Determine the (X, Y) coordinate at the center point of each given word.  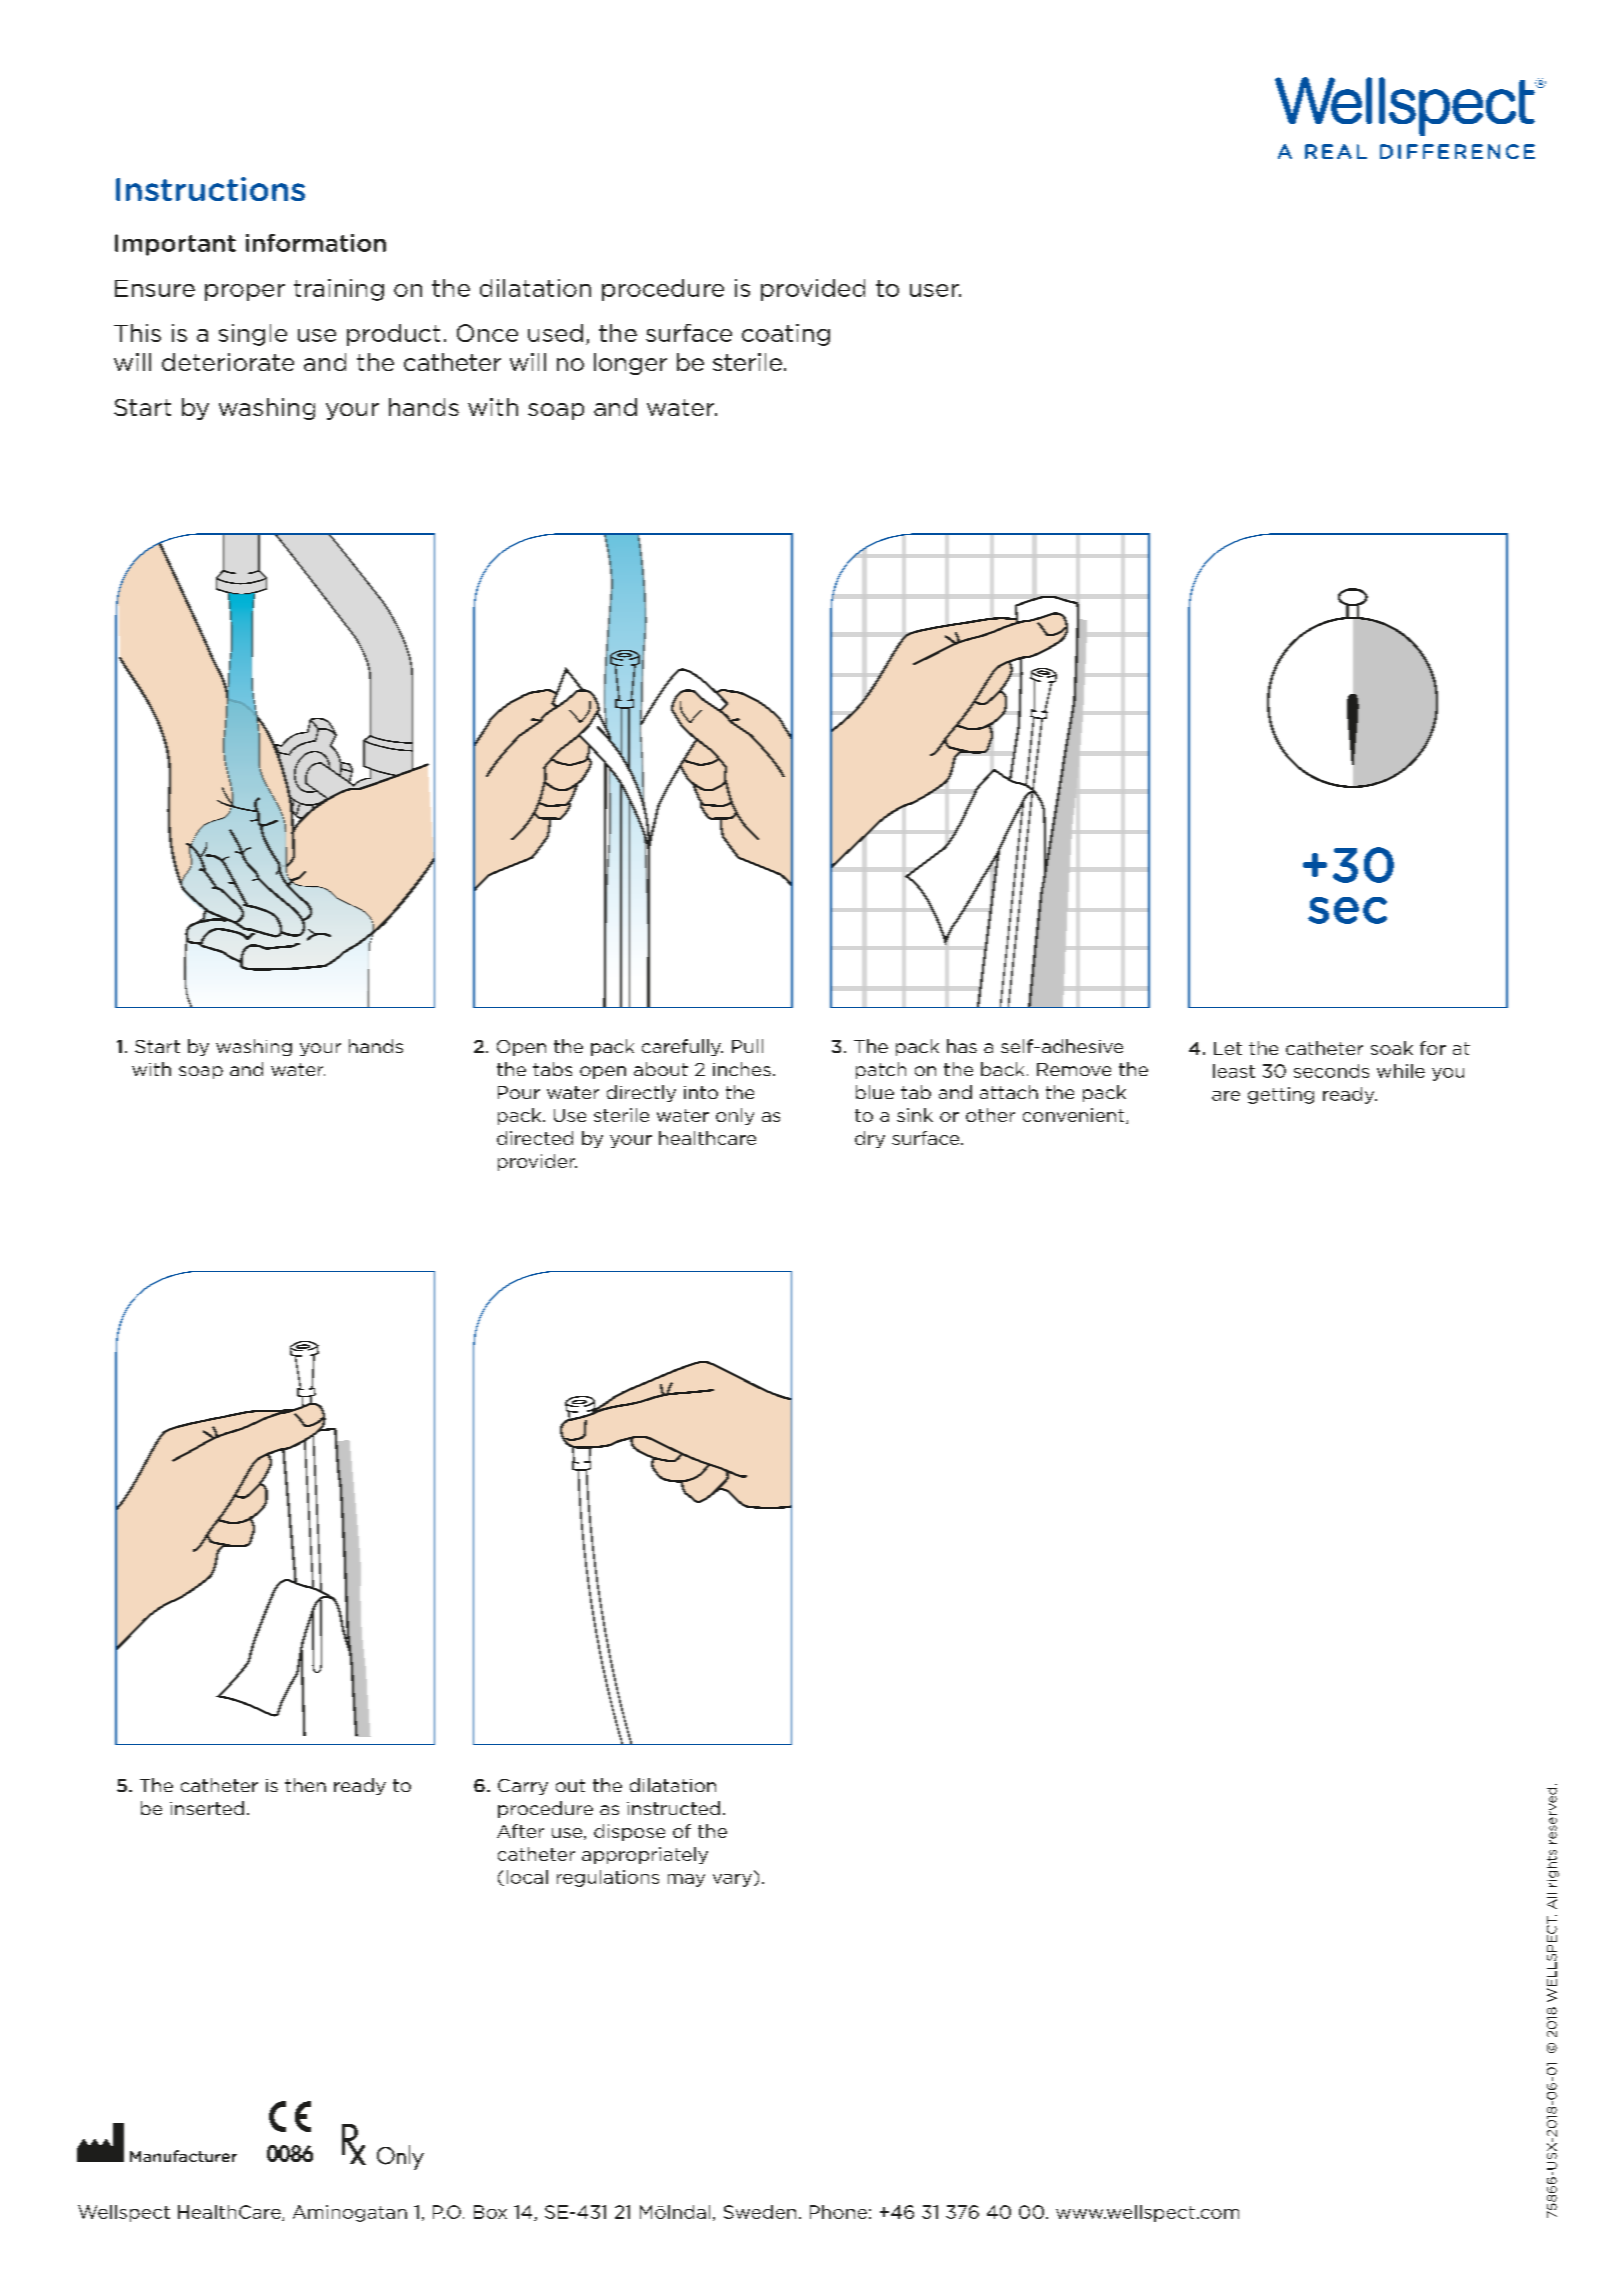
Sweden (760, 2212)
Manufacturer (183, 2156)
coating (786, 335)
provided (813, 290)
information (316, 243)
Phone (838, 2212)
